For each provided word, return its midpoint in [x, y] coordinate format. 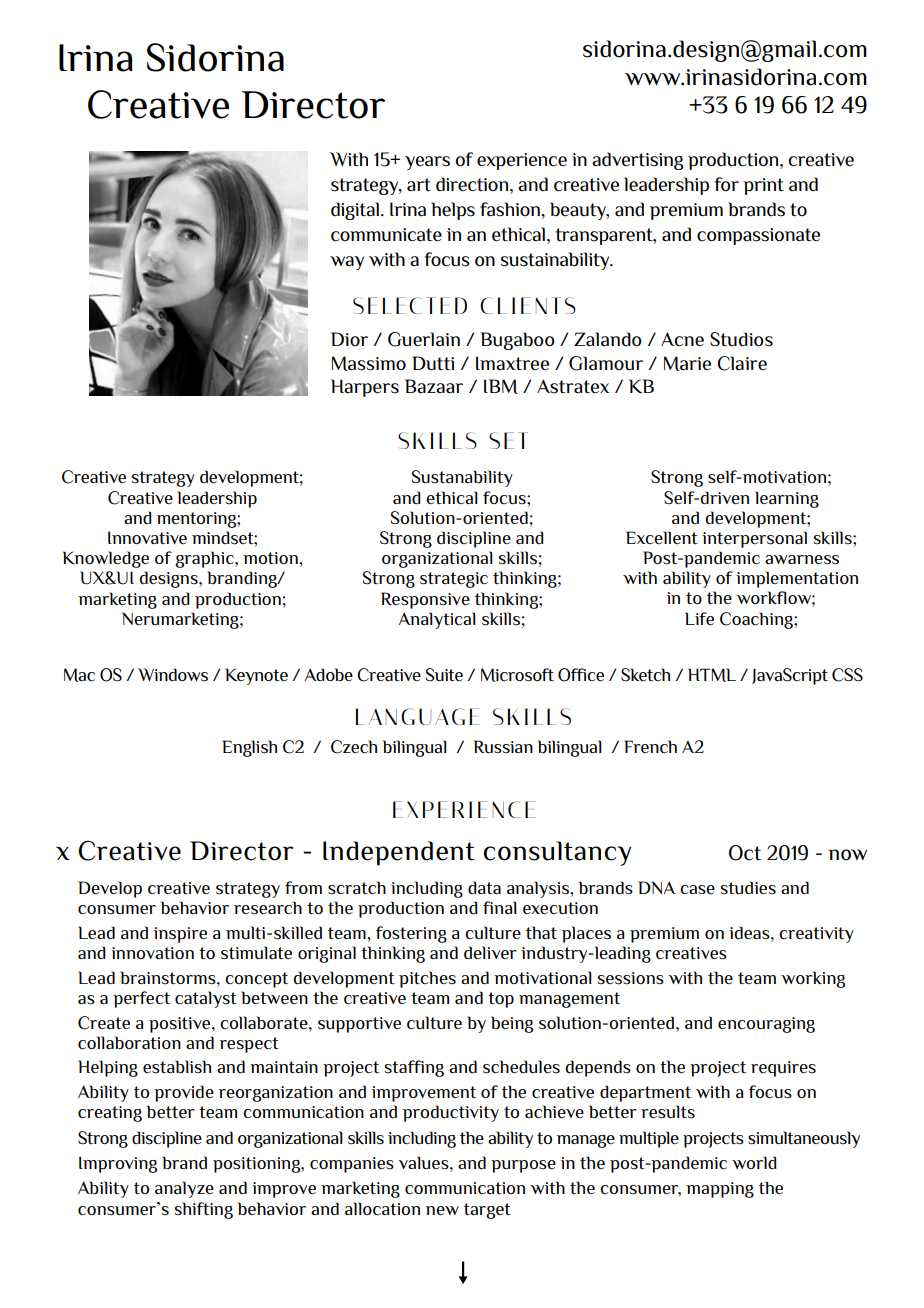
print [763, 186]
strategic [454, 580]
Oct [745, 853]
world [754, 1162]
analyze [184, 1189]
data [484, 887]
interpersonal [754, 539]
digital [355, 211]
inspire [180, 935]
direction [472, 184]
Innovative [147, 537]
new [442, 1210]
